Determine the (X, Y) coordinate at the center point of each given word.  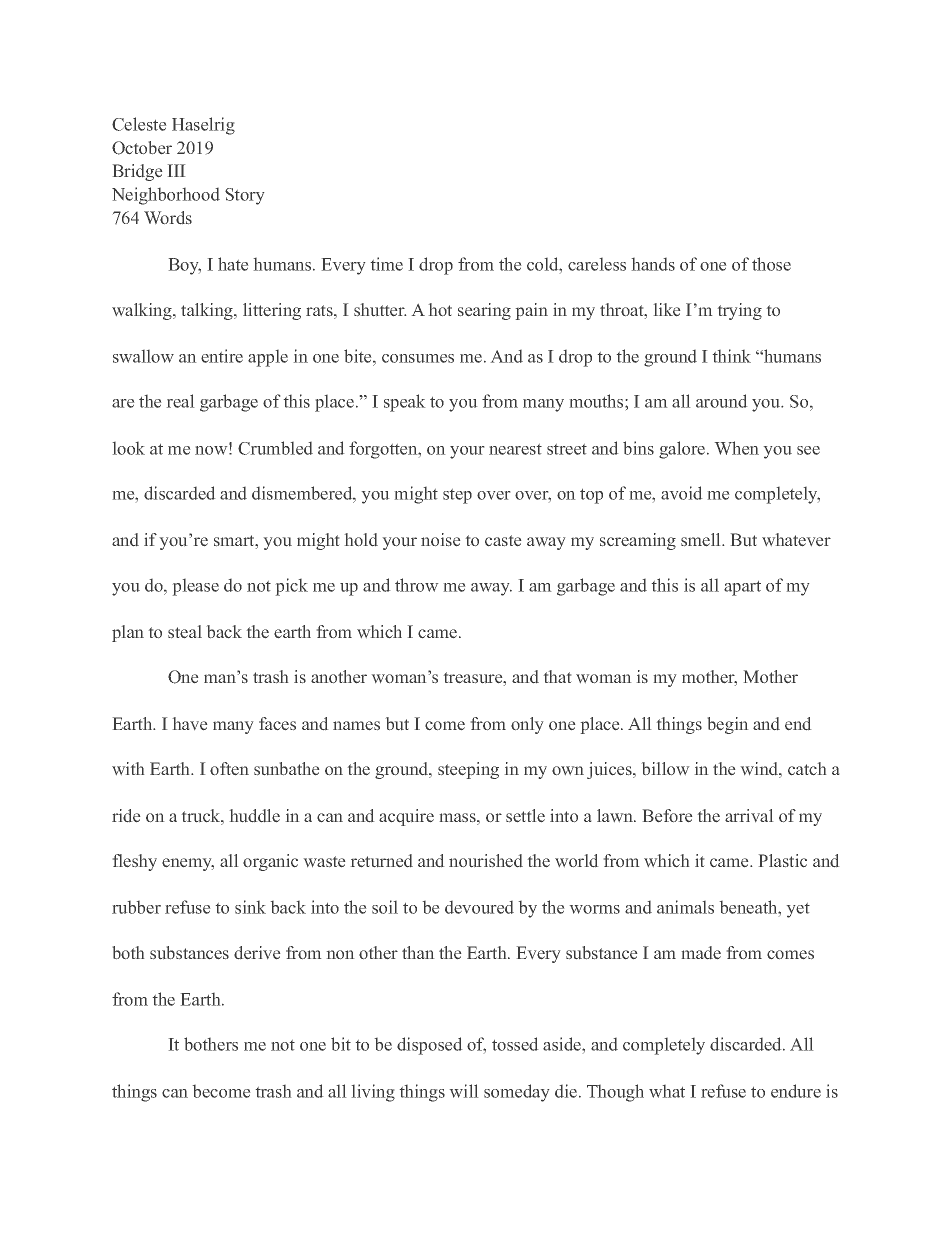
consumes (418, 358)
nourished (486, 860)
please (196, 587)
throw (416, 585)
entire (222, 356)
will (464, 1091)
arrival (749, 815)
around (721, 401)
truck (202, 817)
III (176, 170)
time (387, 264)
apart (742, 588)
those (771, 264)
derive (257, 952)
